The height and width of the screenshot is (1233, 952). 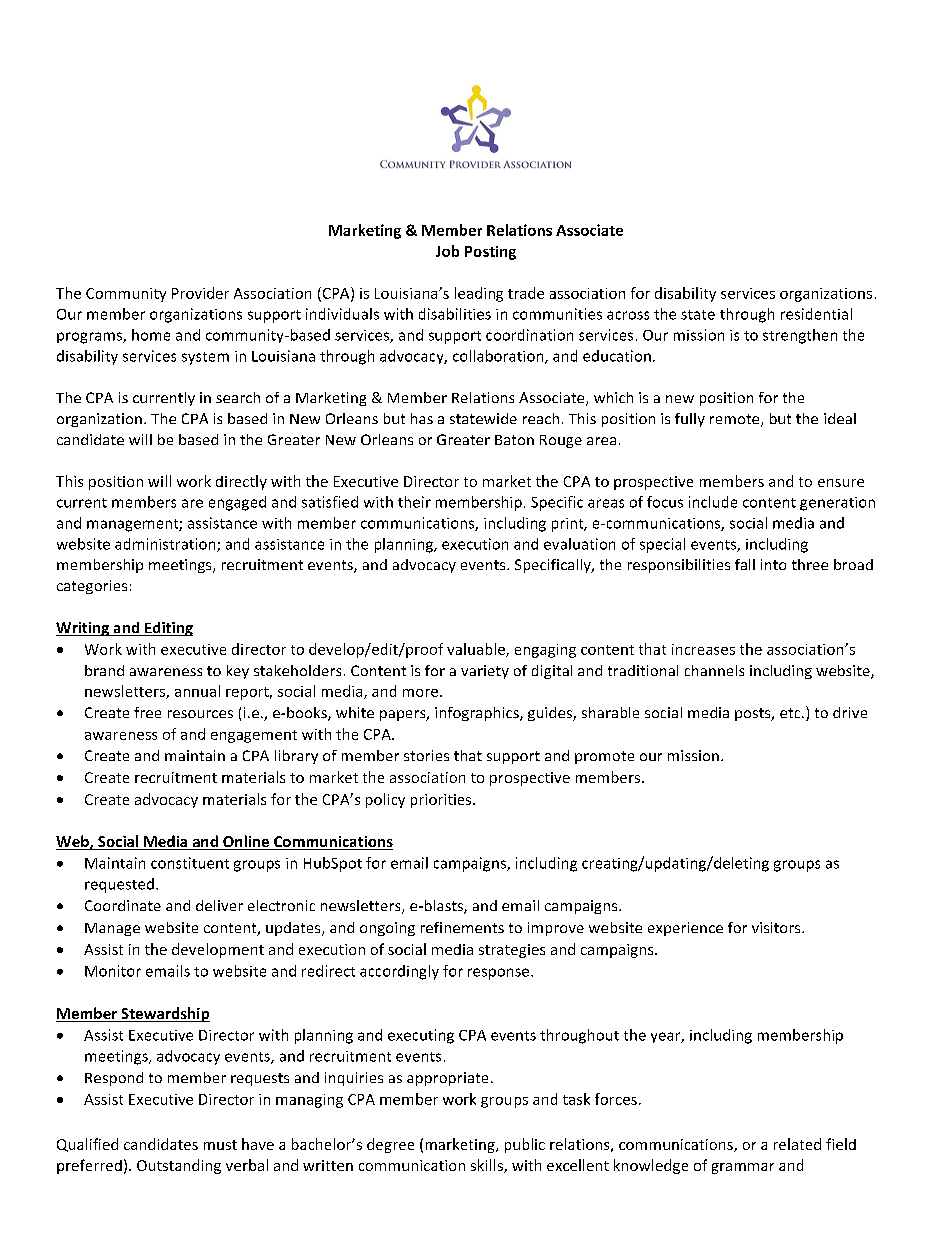 I want to click on valuable, so click(x=477, y=650).
